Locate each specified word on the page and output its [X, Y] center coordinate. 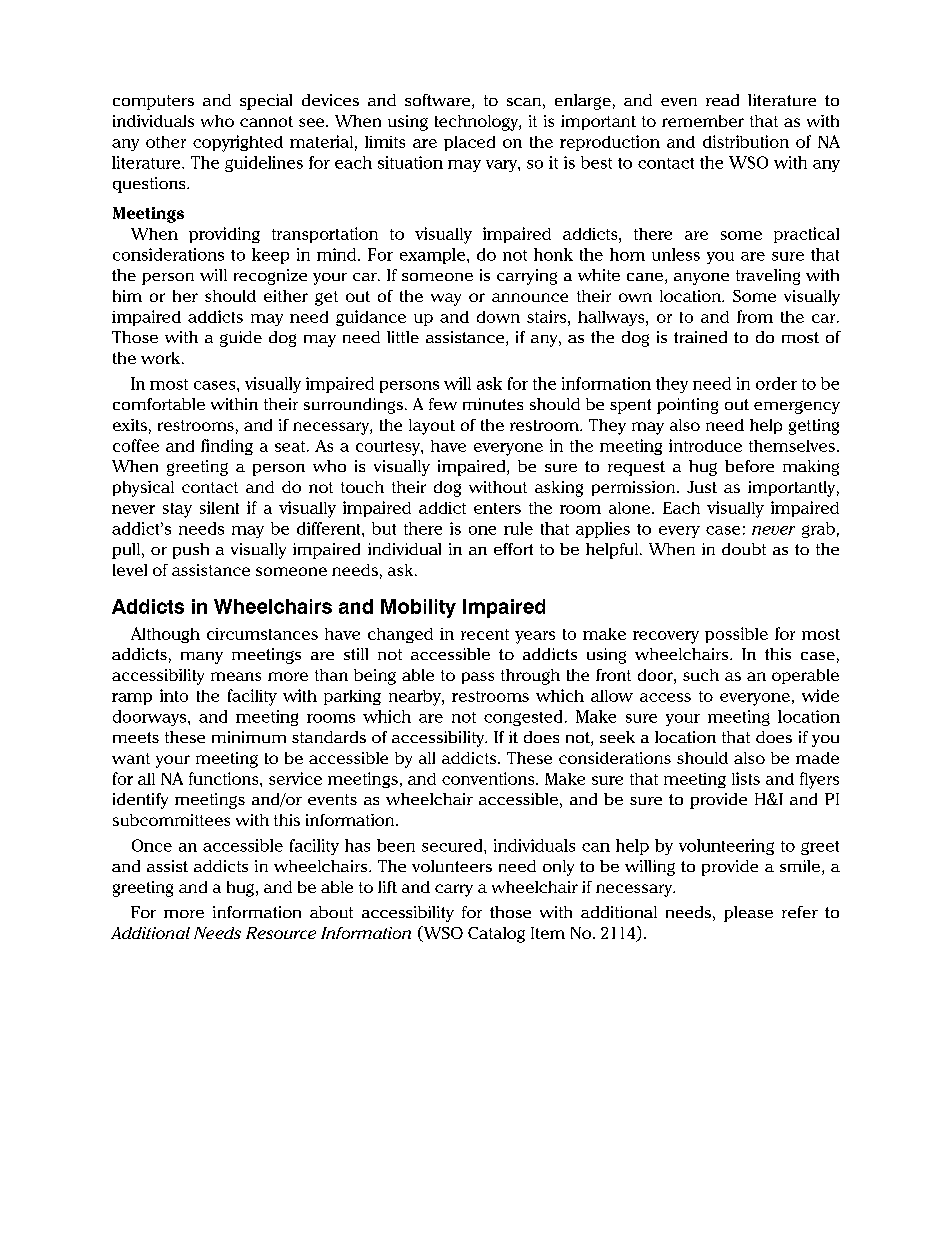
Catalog [496, 935]
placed [469, 143]
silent [219, 507]
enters [497, 508]
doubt [744, 549]
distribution [746, 141]
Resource [281, 933]
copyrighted [238, 143]
